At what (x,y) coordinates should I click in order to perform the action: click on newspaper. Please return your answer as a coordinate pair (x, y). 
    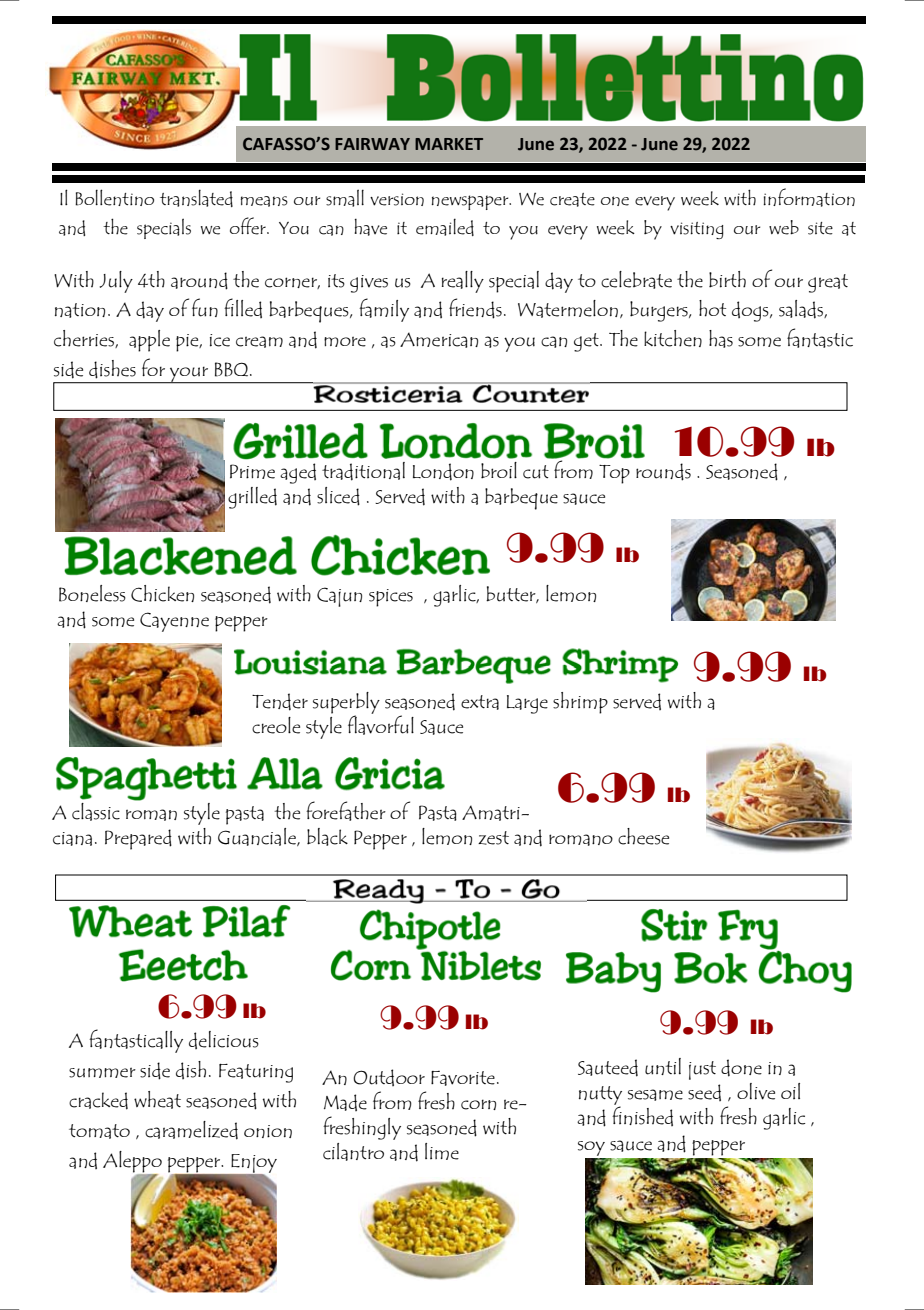
    Looking at the image, I should click on (471, 202).
